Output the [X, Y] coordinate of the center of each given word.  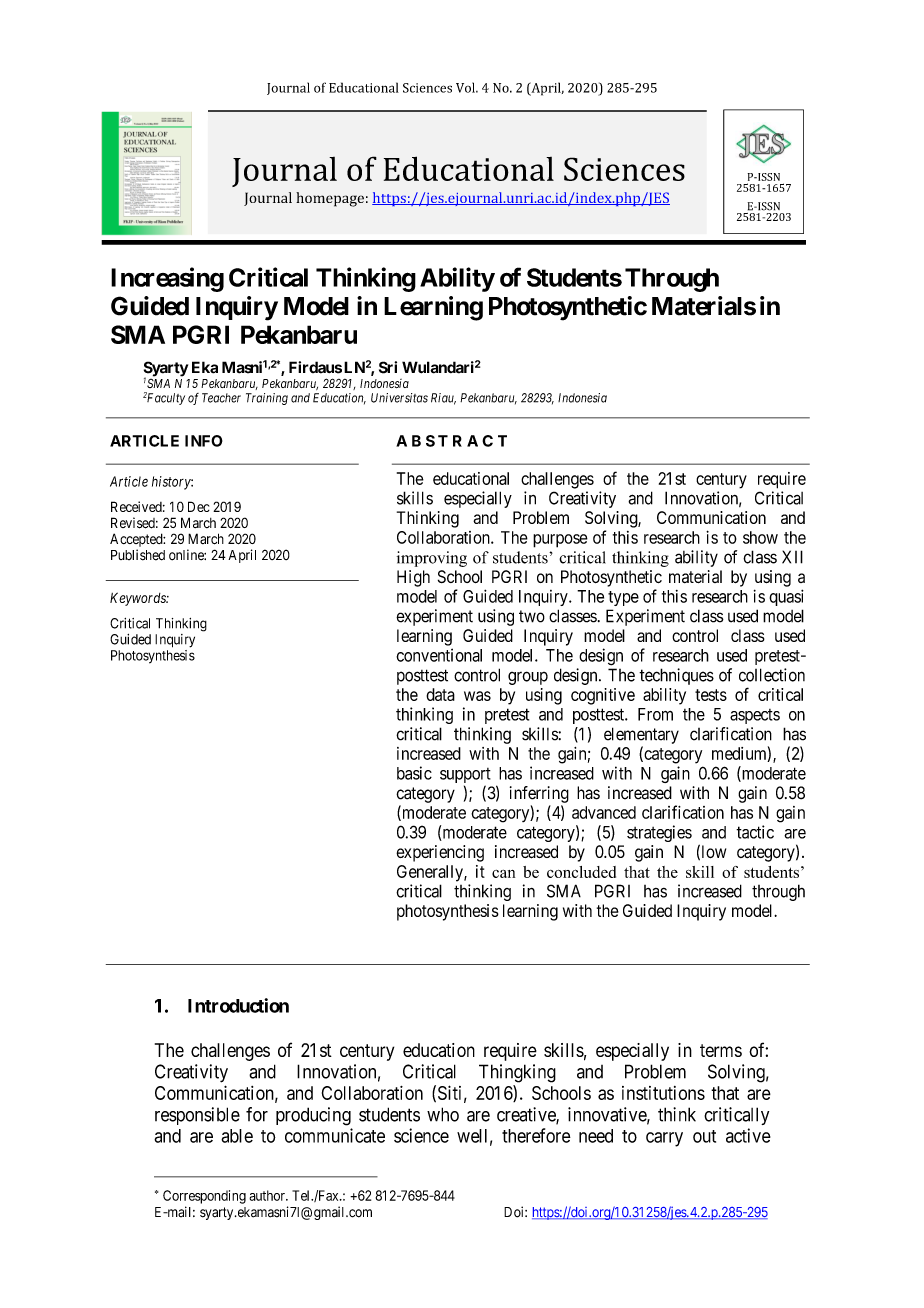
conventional [439, 655]
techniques [676, 676]
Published [138, 555]
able [237, 1136]
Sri [388, 367]
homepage [330, 199]
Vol [466, 87]
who [443, 1114]
